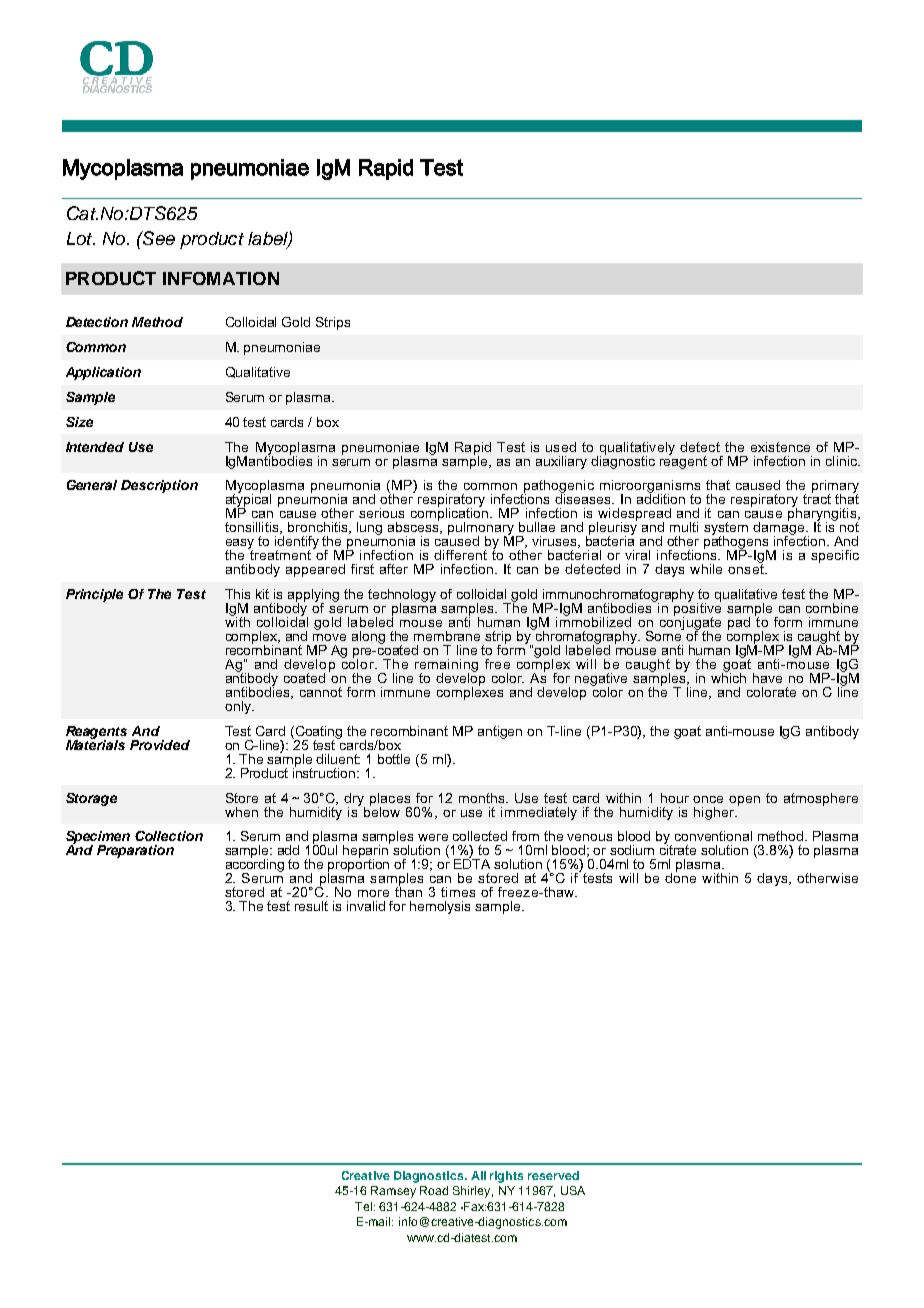 Image resolution: width=924 pixels, height=1308 pixels. I want to click on EDTA, so click(472, 863).
